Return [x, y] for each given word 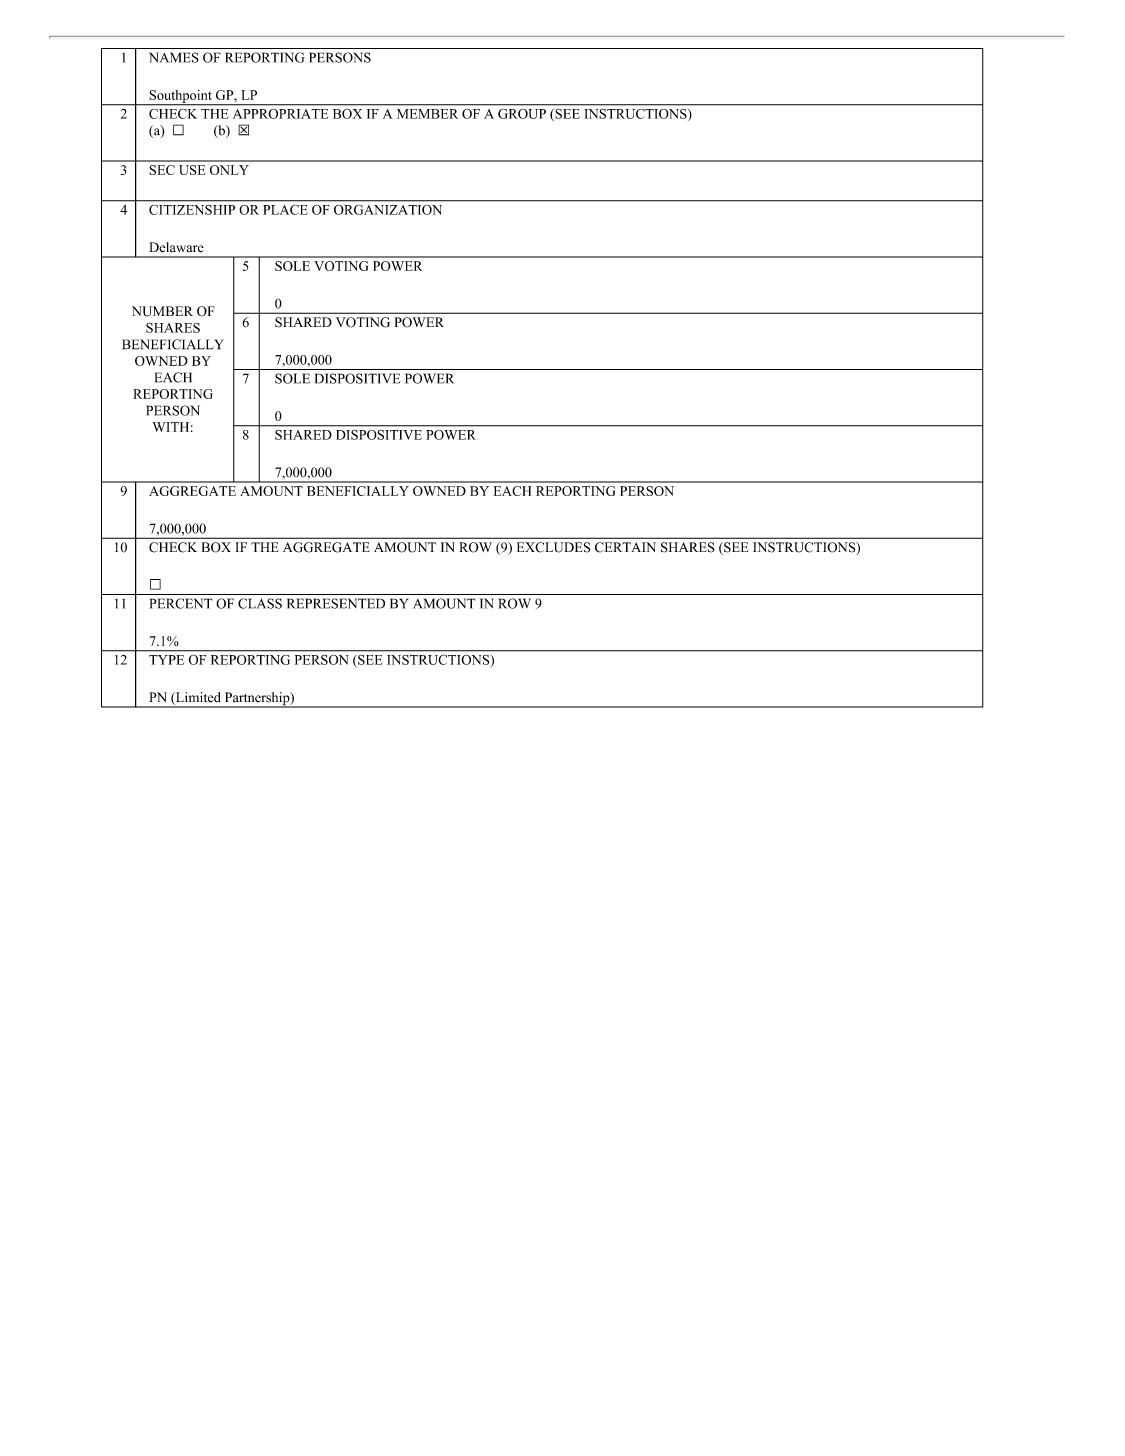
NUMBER [162, 311]
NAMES [174, 57]
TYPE [166, 660]
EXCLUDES [553, 547]
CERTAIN [625, 547]
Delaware [176, 247]
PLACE [285, 210]
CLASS [260, 603]
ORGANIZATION [388, 210]
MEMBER [427, 114]
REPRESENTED [336, 603]
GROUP [522, 114]
